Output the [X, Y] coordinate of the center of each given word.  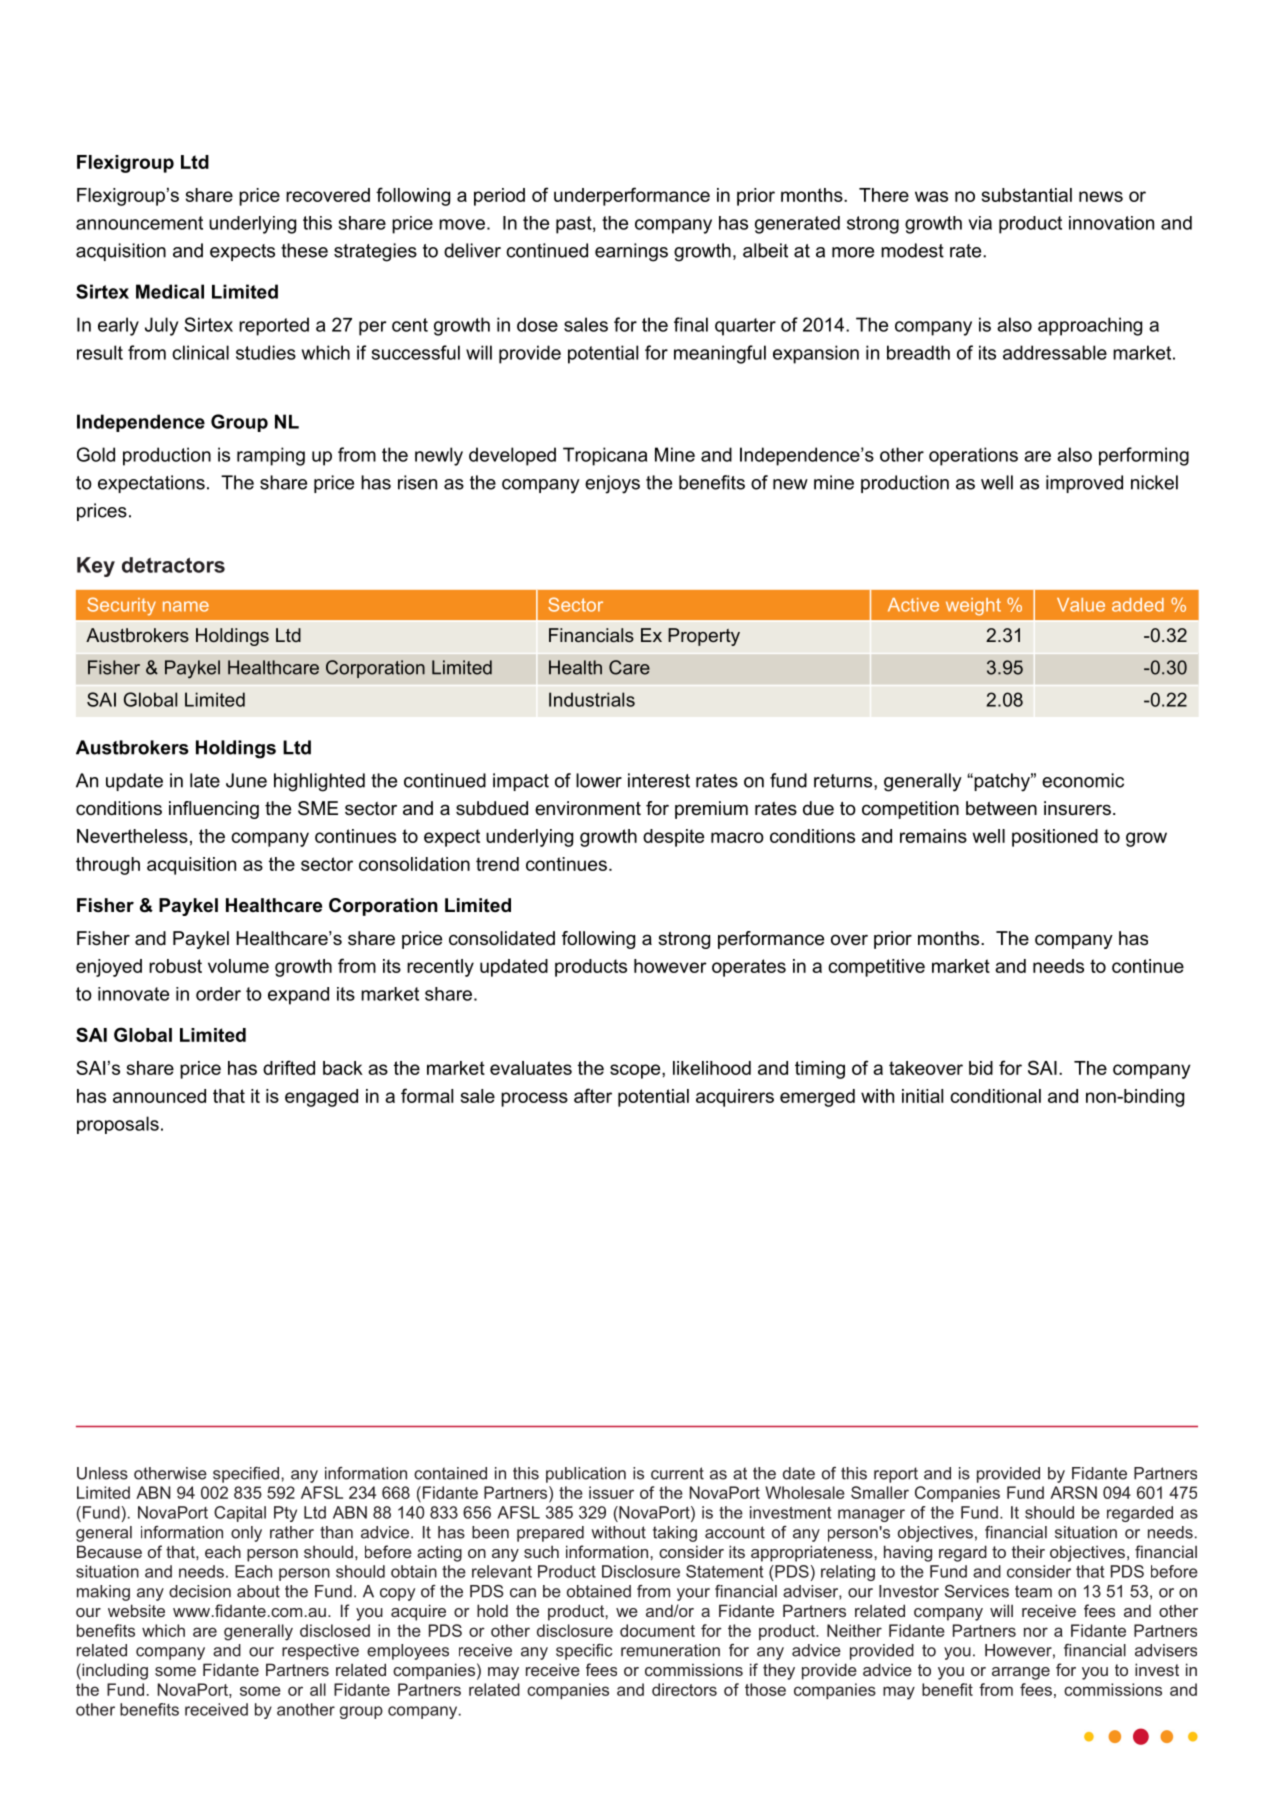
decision [200, 1591]
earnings [631, 252]
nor [1036, 1632]
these [304, 250]
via [980, 223]
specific [584, 1652]
